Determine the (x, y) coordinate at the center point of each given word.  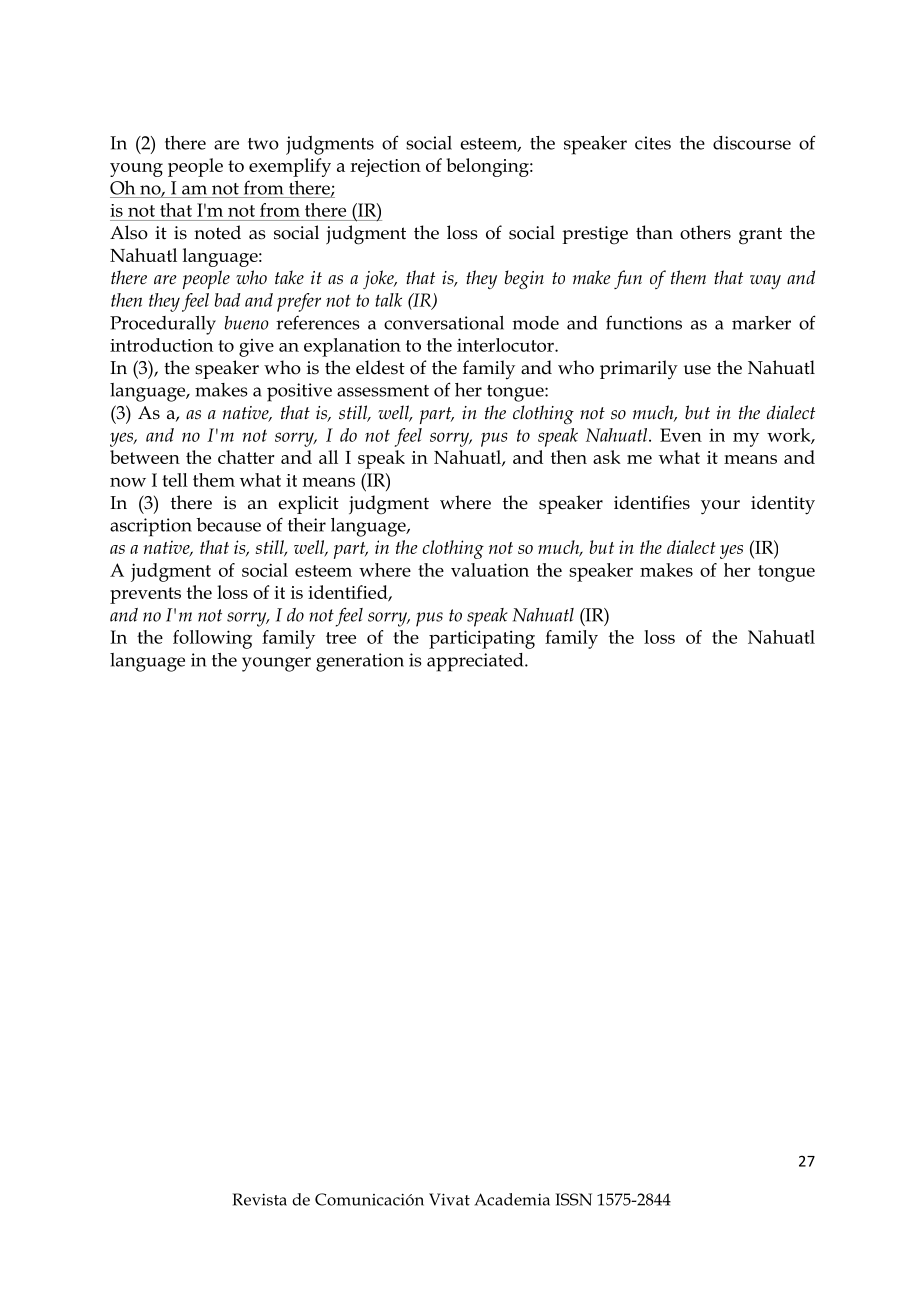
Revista (260, 1199)
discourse (752, 143)
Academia (512, 1199)
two (263, 144)
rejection (385, 168)
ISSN (574, 1199)
